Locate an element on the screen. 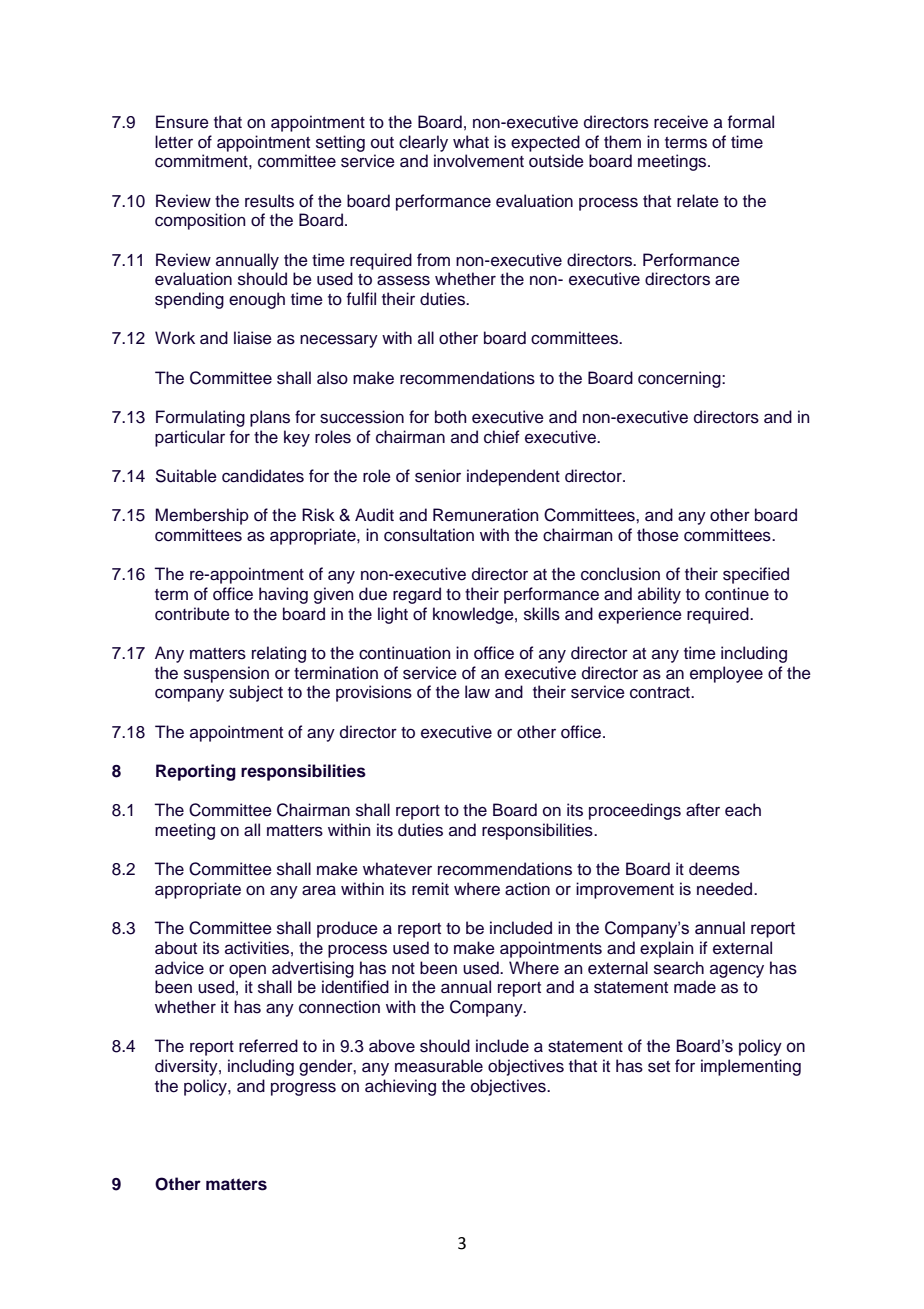 Image resolution: width=924 pixels, height=1309 pixels. area is located at coordinates (319, 890).
